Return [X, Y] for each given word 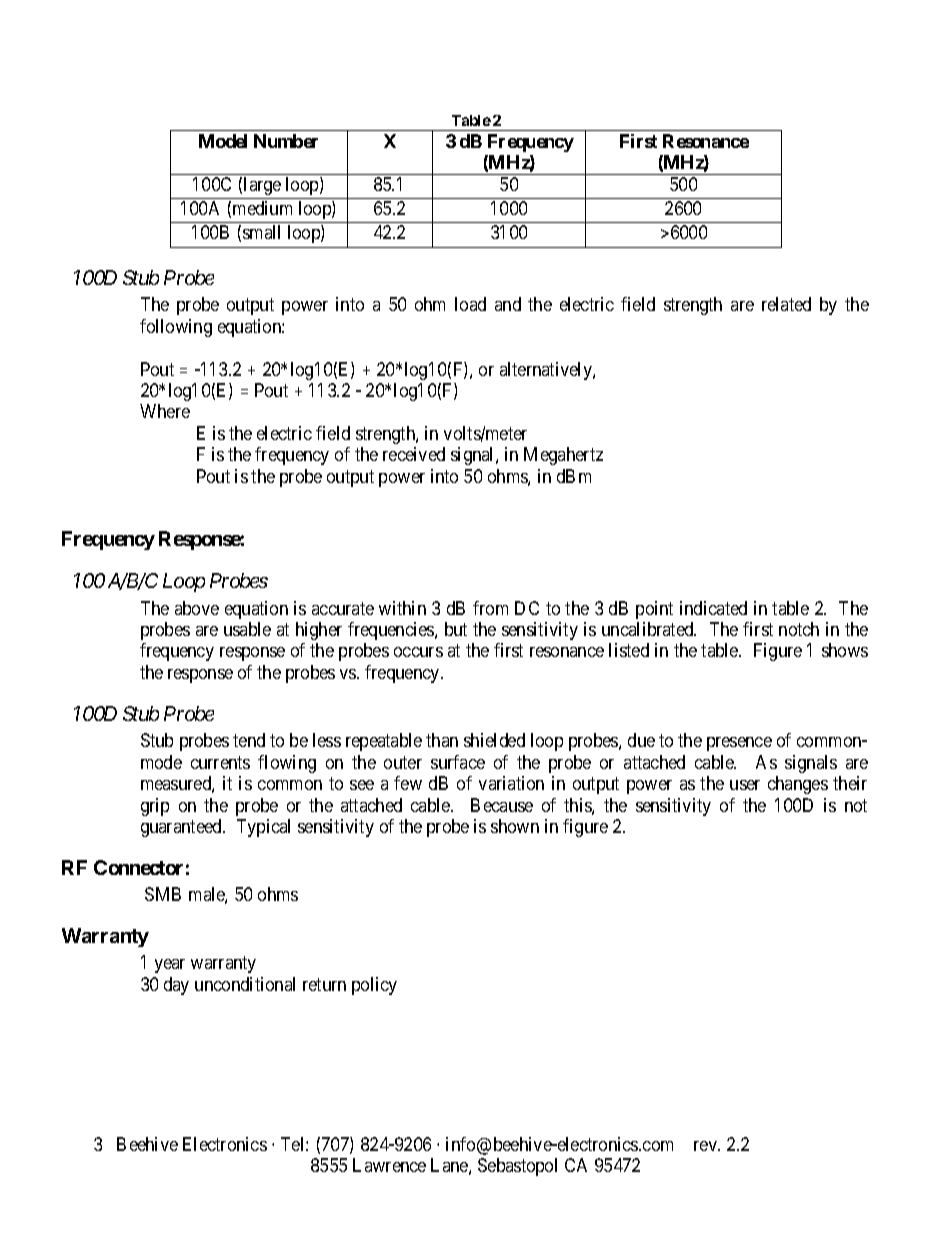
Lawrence [389, 1165]
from [490, 608]
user [745, 785]
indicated [713, 608]
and [508, 304]
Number [286, 141]
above [197, 608]
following [176, 328]
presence [739, 744]
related [786, 304]
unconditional [245, 984]
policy [374, 986]
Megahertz [563, 456]
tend [249, 740]
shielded [494, 740]
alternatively [547, 371]
